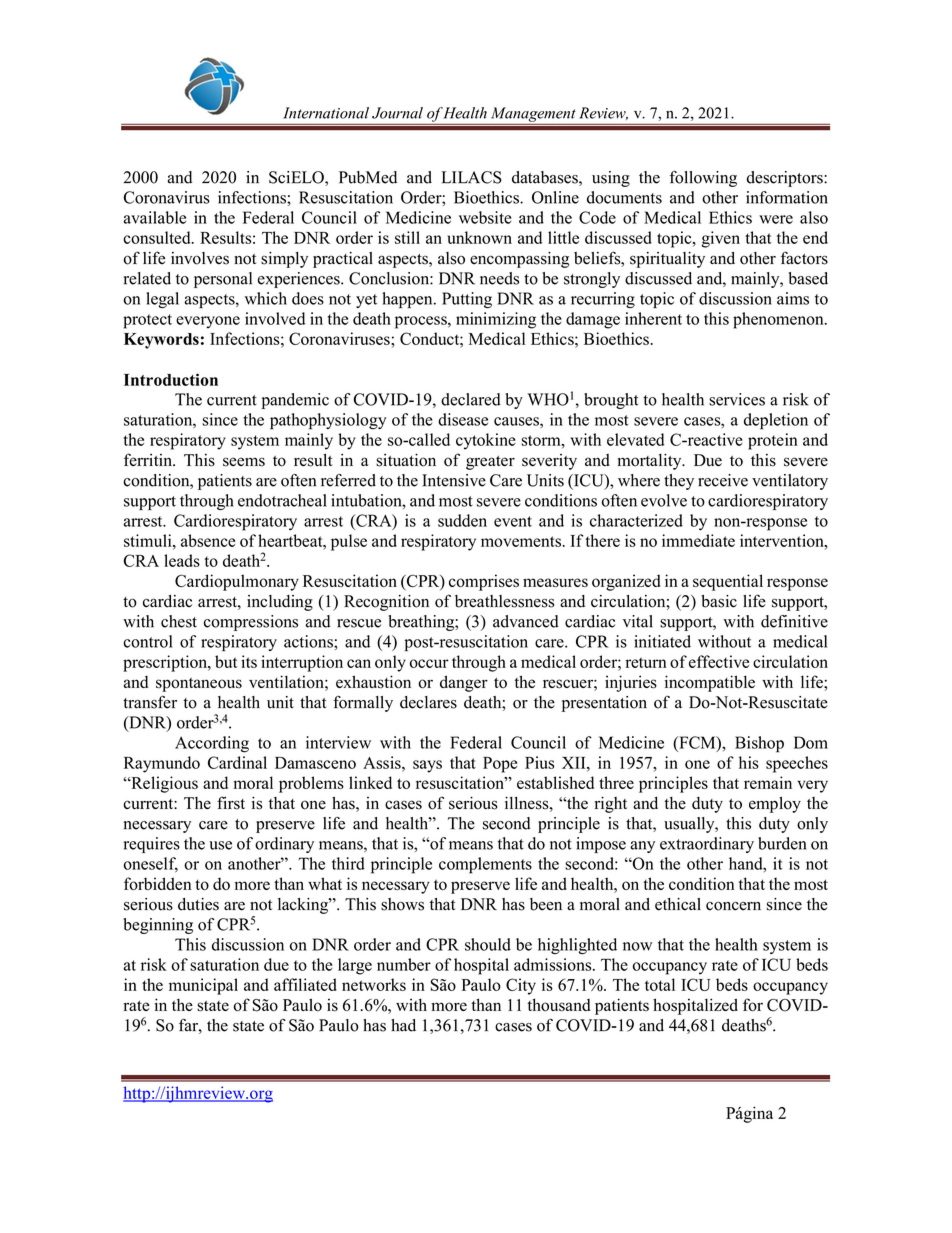  What do you see at coordinates (703, 179) in the screenshot?
I see `following` at bounding box center [703, 179].
